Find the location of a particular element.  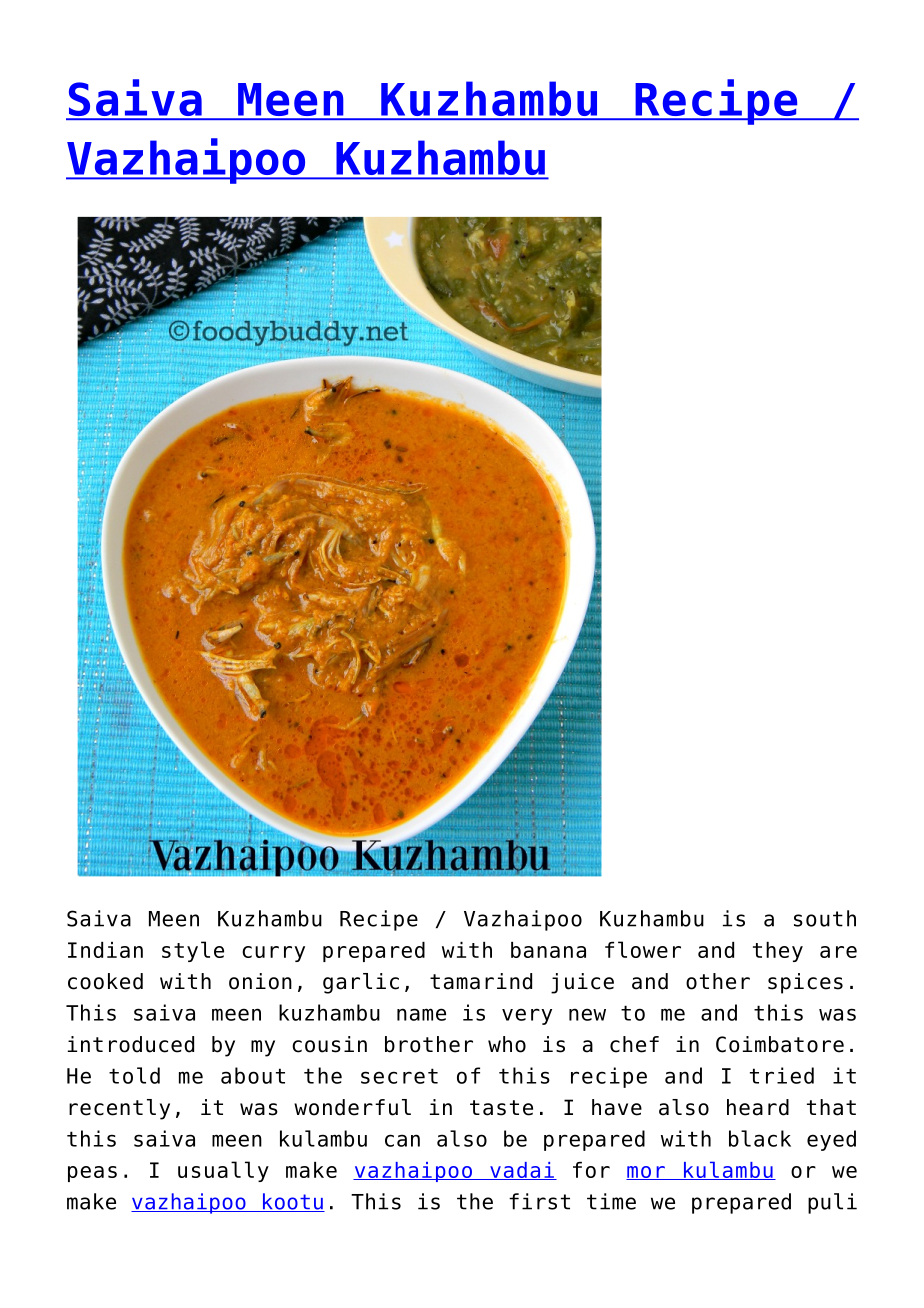

who is located at coordinates (507, 1044).
